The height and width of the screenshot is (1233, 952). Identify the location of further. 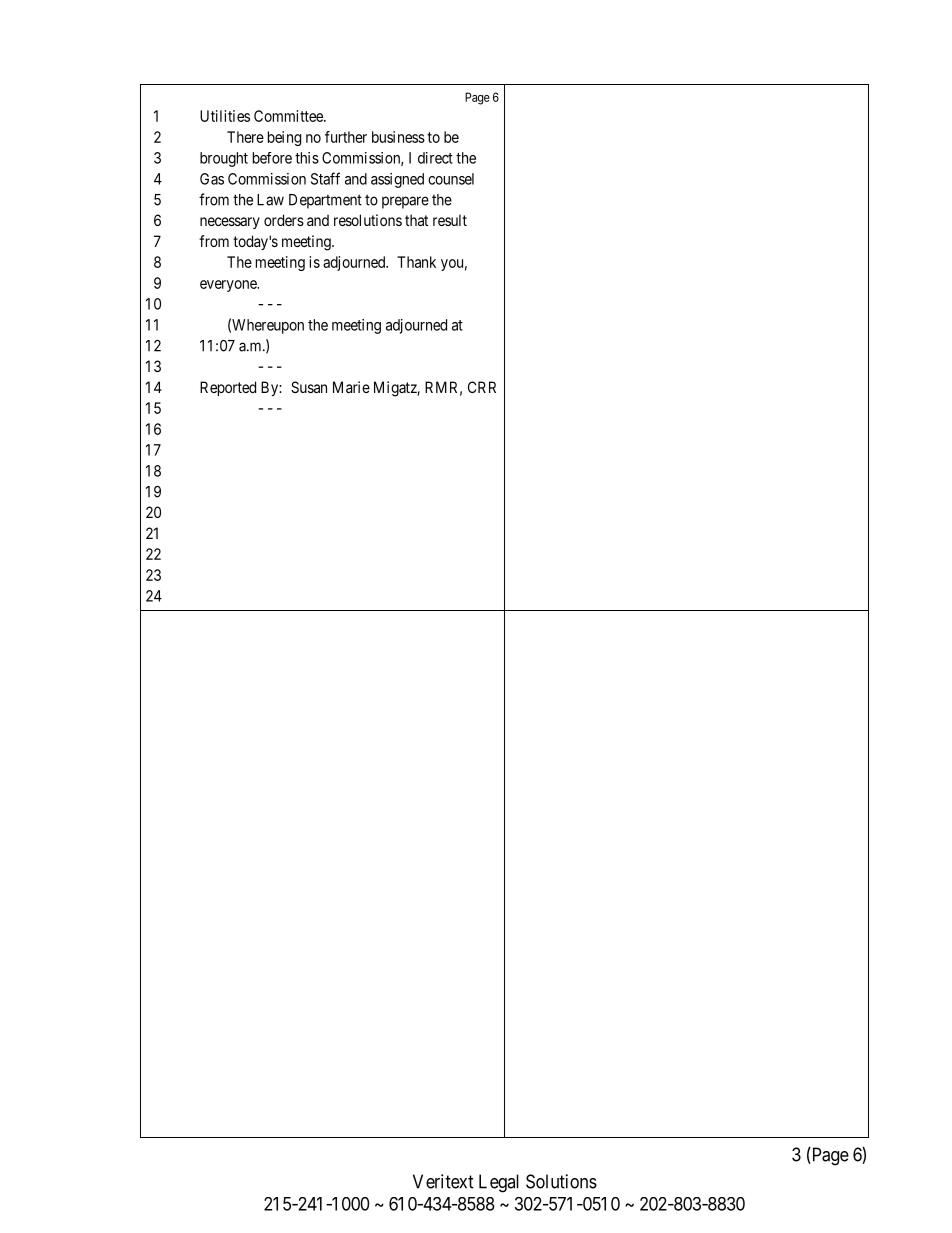
(346, 137).
